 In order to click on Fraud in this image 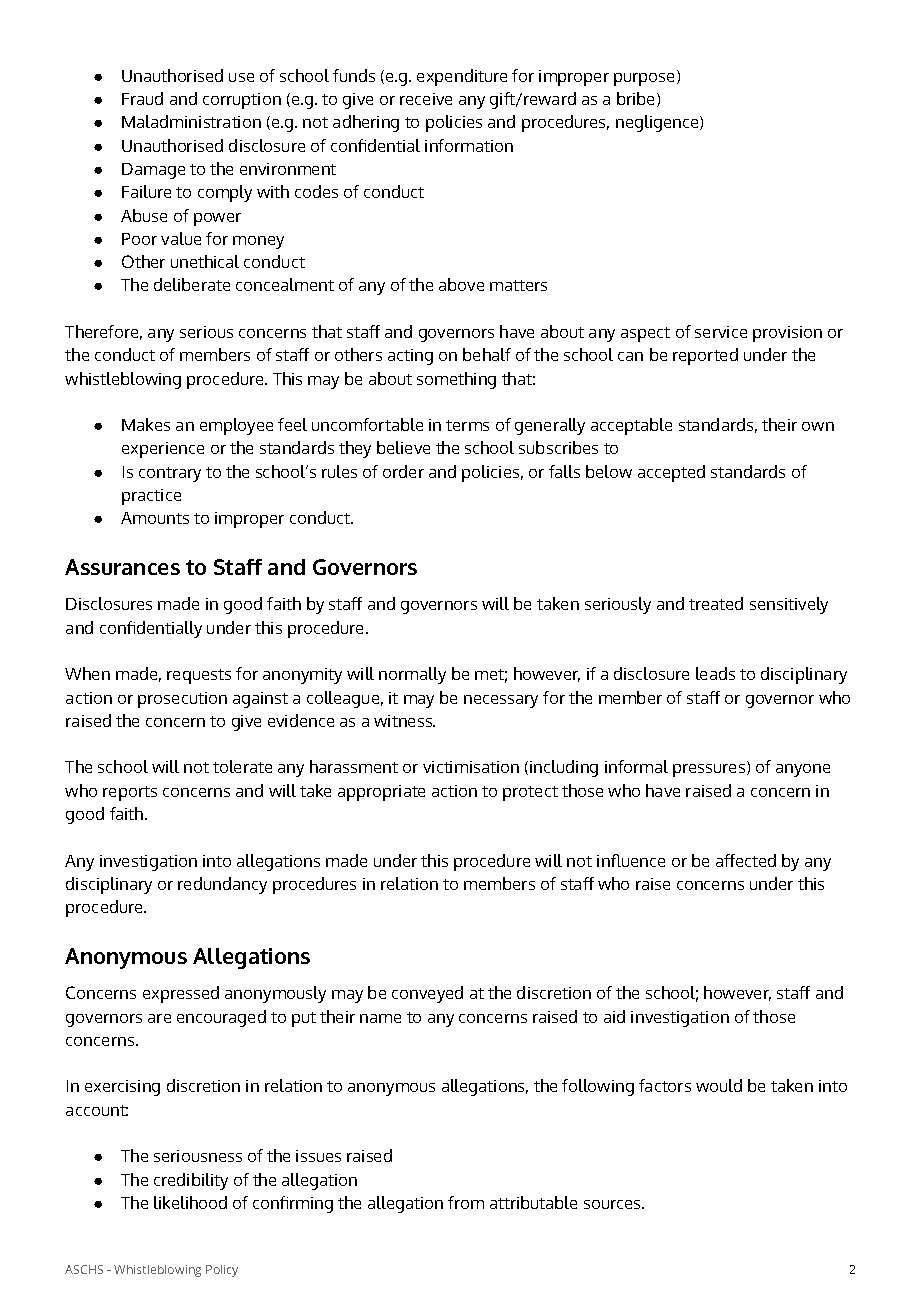, I will do `click(142, 98)`.
